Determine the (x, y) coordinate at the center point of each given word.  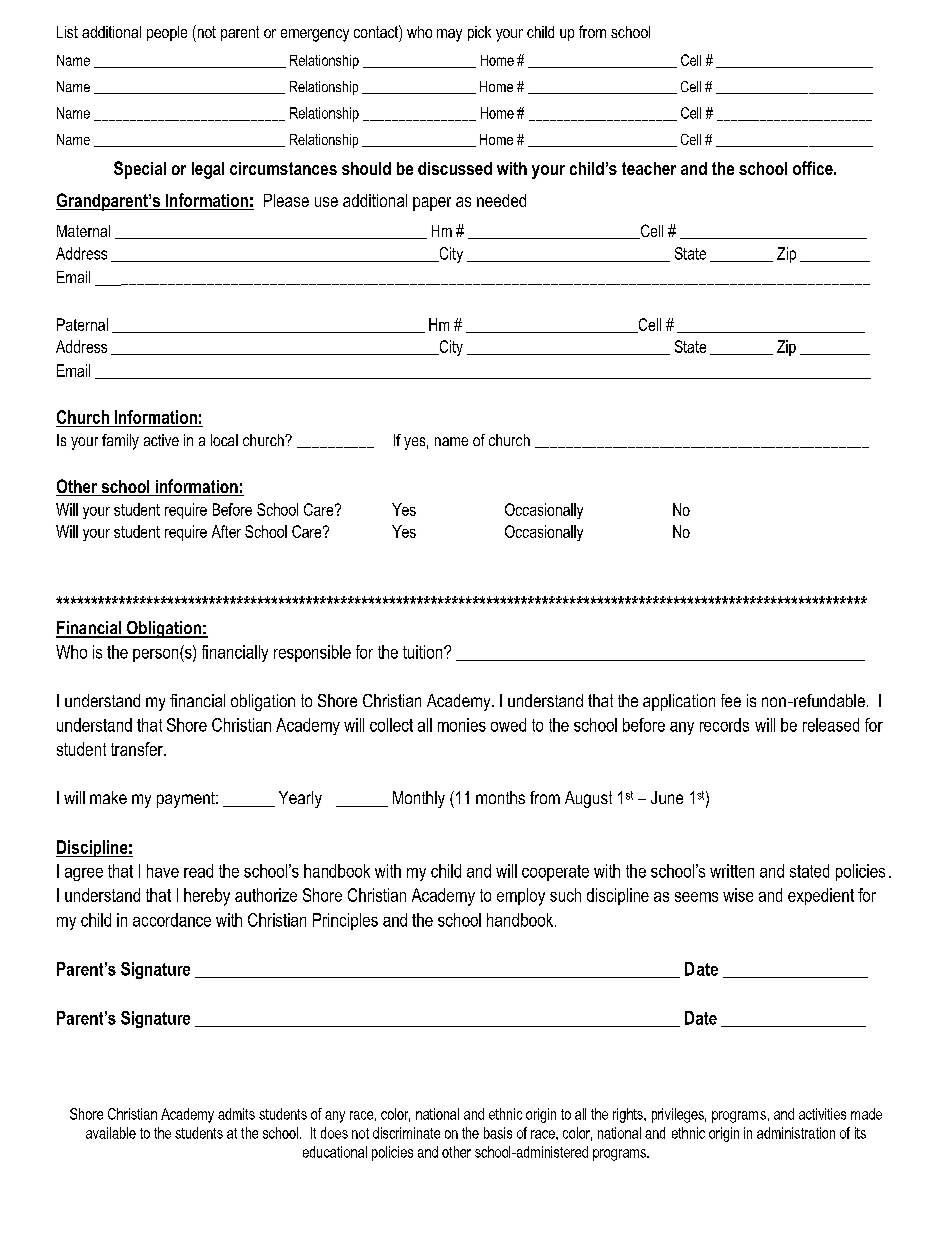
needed (501, 200)
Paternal (82, 324)
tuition (424, 652)
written (732, 871)
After (226, 531)
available (111, 1133)
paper (432, 204)
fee (731, 700)
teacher (649, 168)
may (449, 35)
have (163, 871)
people (167, 33)
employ (521, 897)
